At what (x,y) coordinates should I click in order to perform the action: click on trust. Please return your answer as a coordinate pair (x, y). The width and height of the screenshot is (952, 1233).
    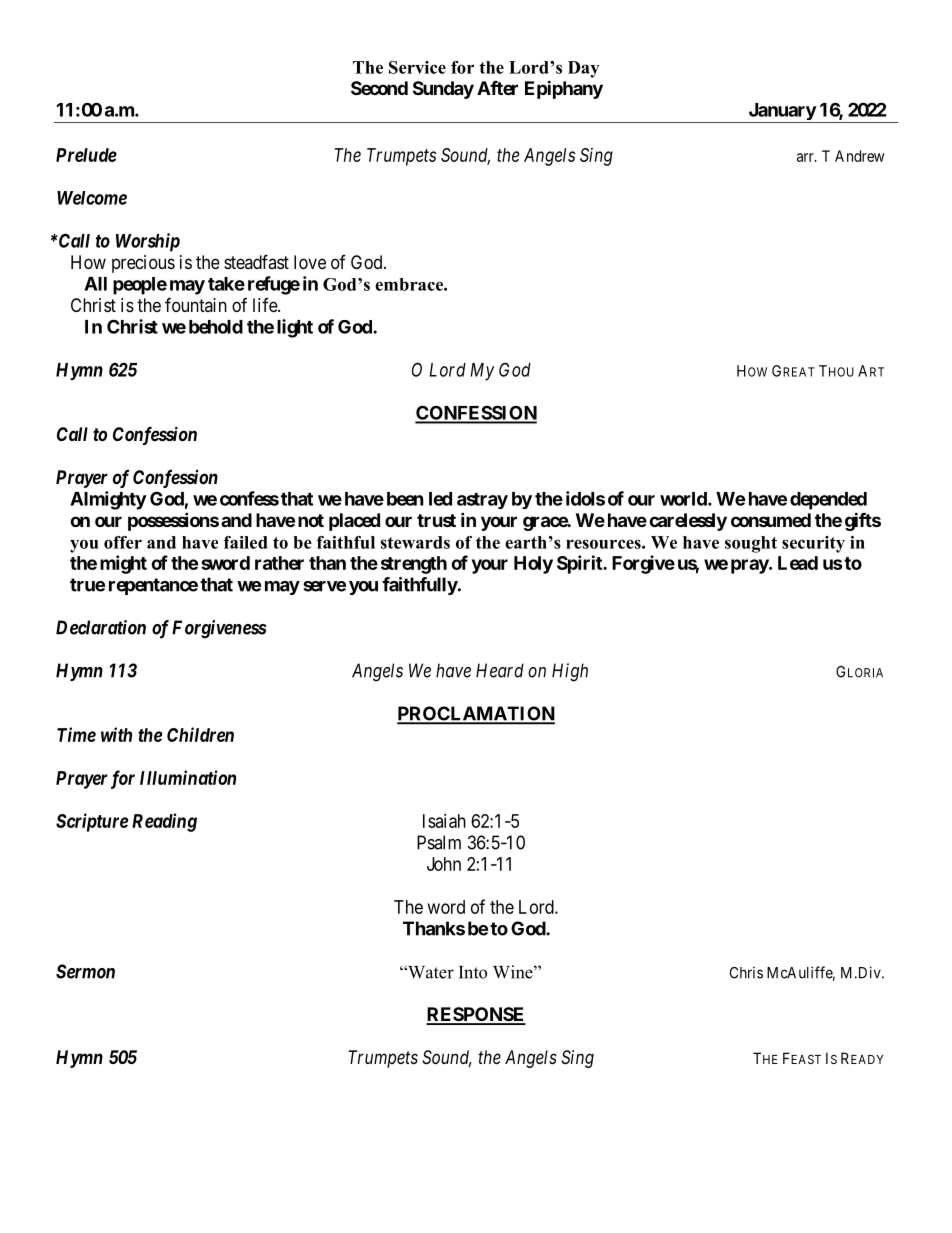
    Looking at the image, I should click on (436, 520).
